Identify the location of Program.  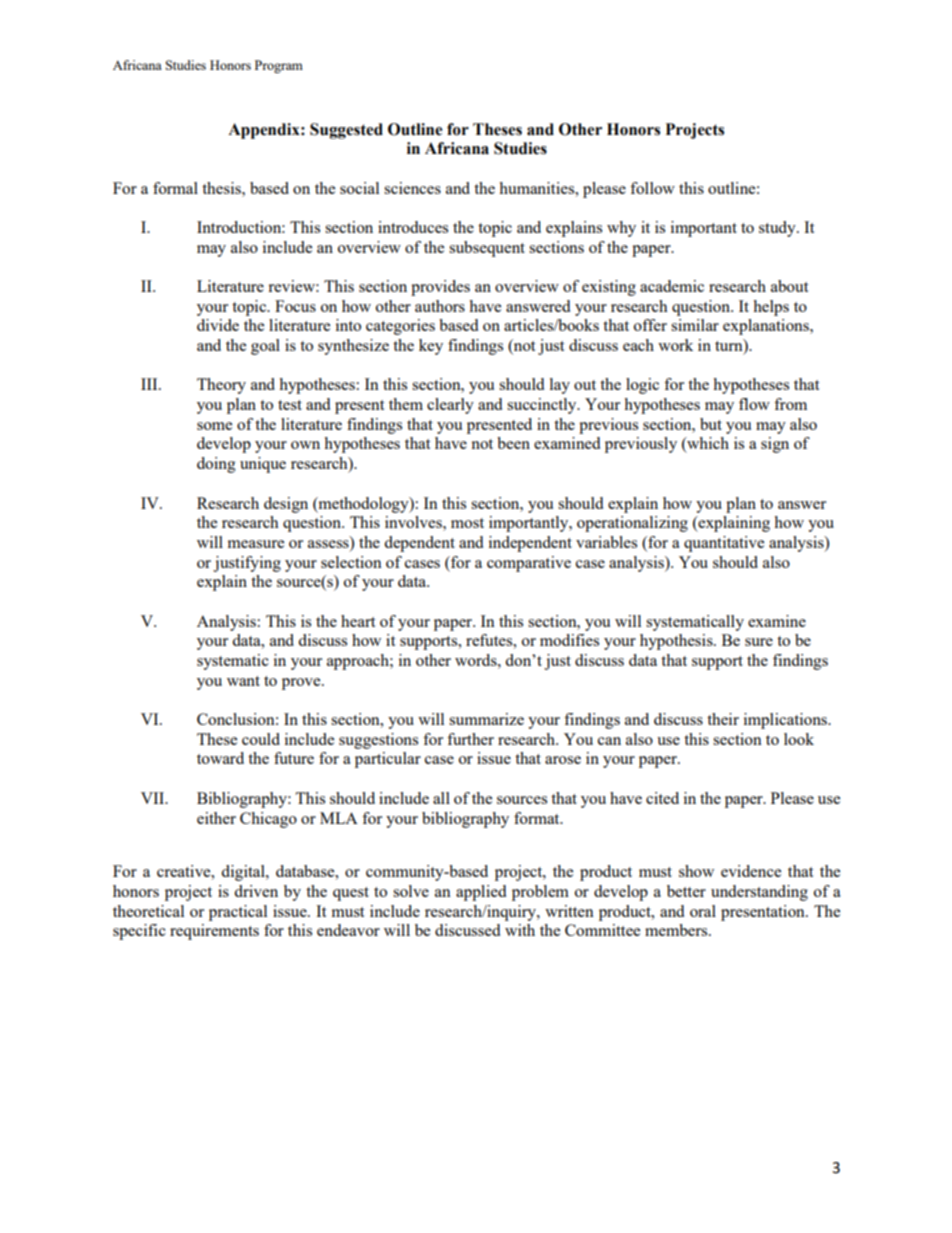
(279, 66).
